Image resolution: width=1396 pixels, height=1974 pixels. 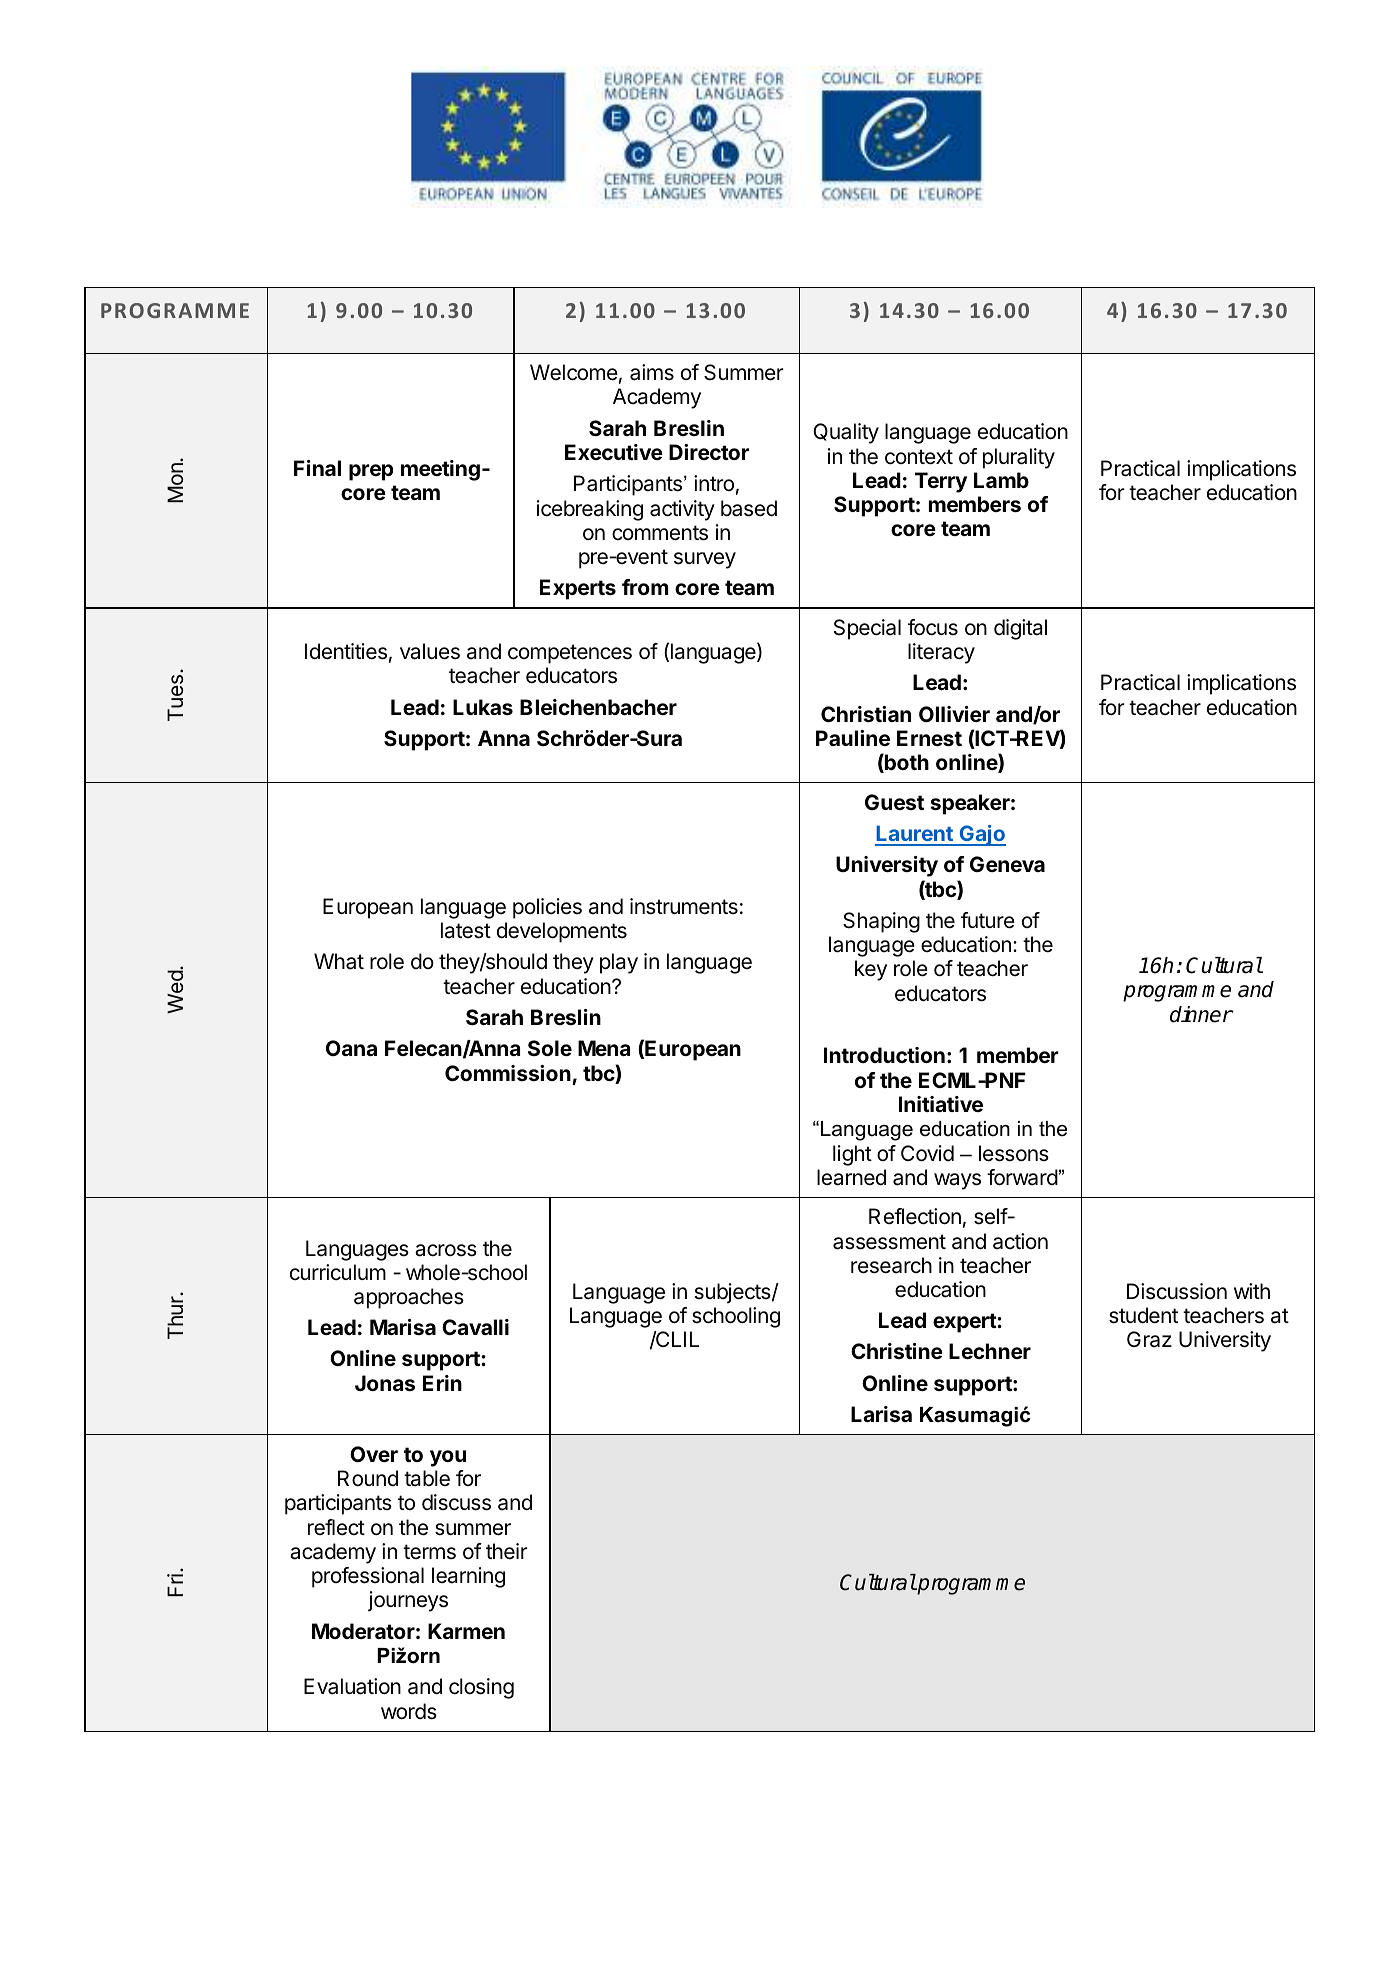 I want to click on Graz, so click(x=1149, y=1339).
